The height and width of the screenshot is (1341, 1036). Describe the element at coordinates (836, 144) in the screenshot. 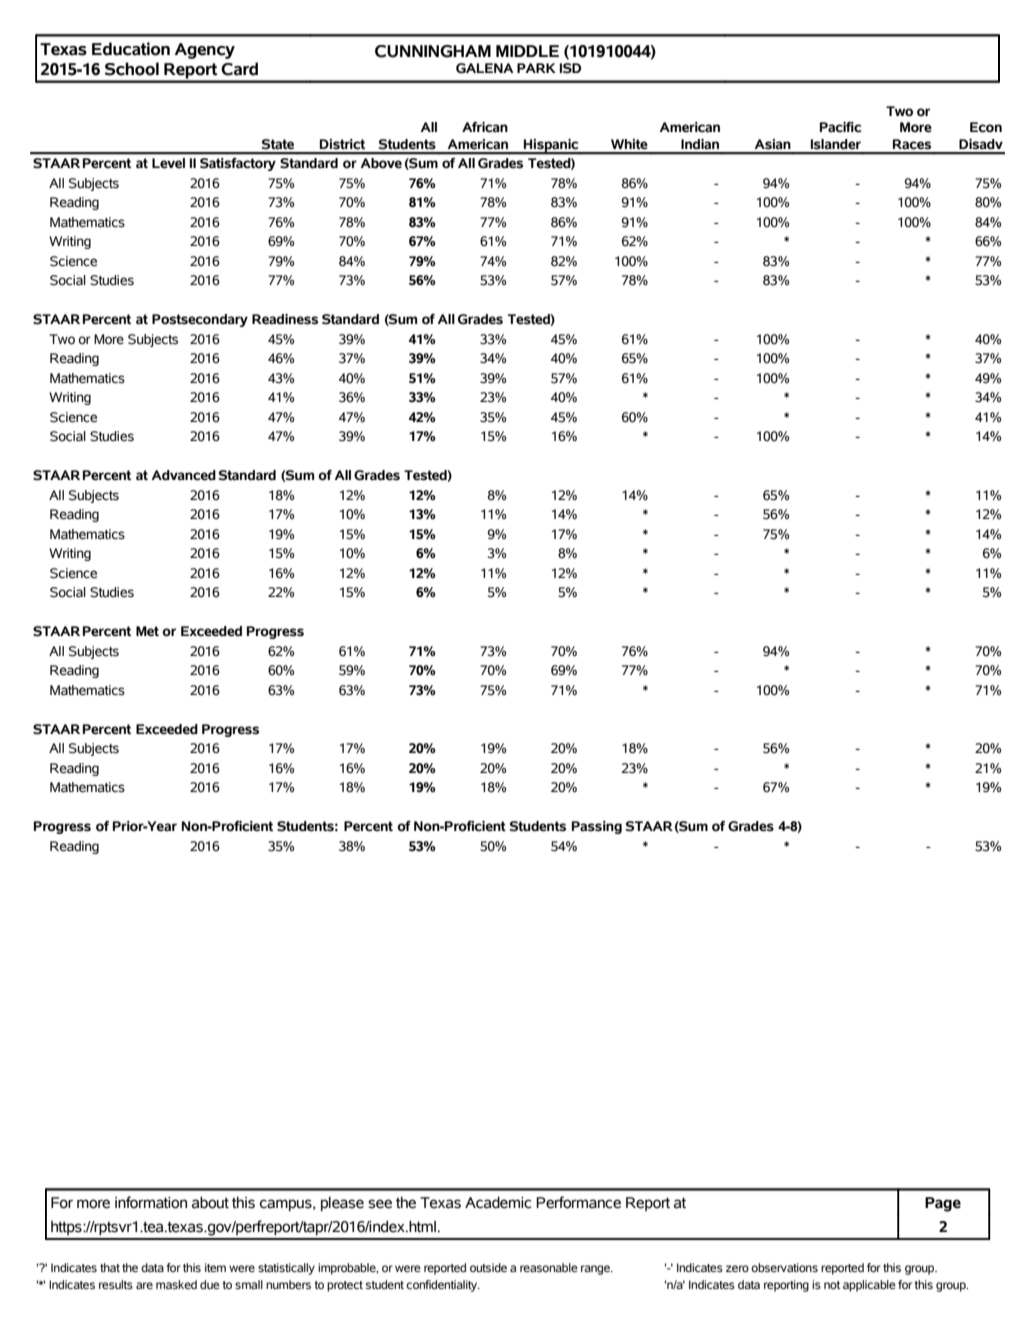

I see `Islander` at that location.
